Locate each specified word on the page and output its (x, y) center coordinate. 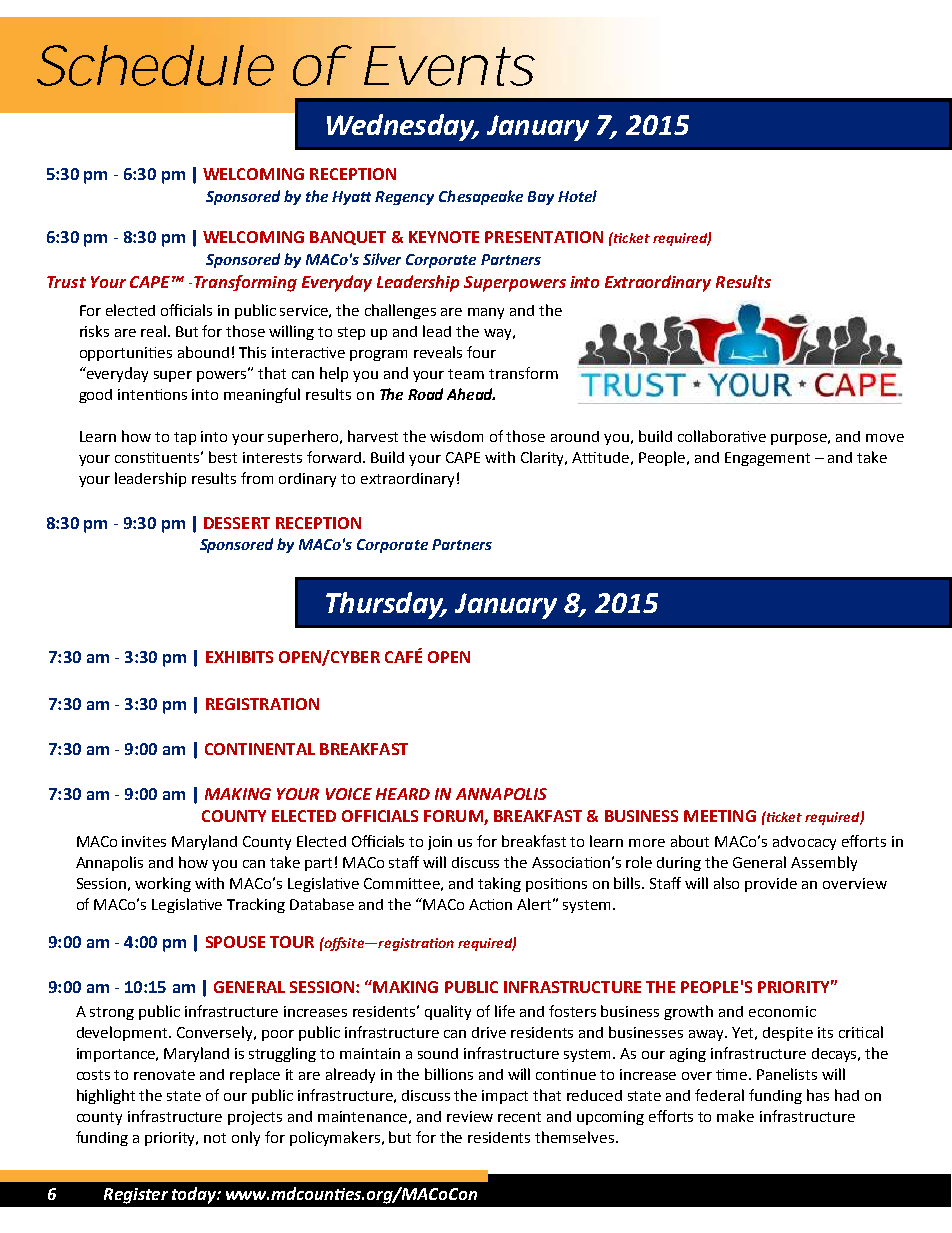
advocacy (804, 843)
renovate (164, 1075)
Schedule (155, 65)
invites (144, 841)
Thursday (386, 605)
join (440, 843)
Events (449, 66)
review (470, 1116)
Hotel (577, 196)
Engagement (767, 459)
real (153, 331)
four (481, 352)
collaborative (722, 436)
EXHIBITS (239, 657)
